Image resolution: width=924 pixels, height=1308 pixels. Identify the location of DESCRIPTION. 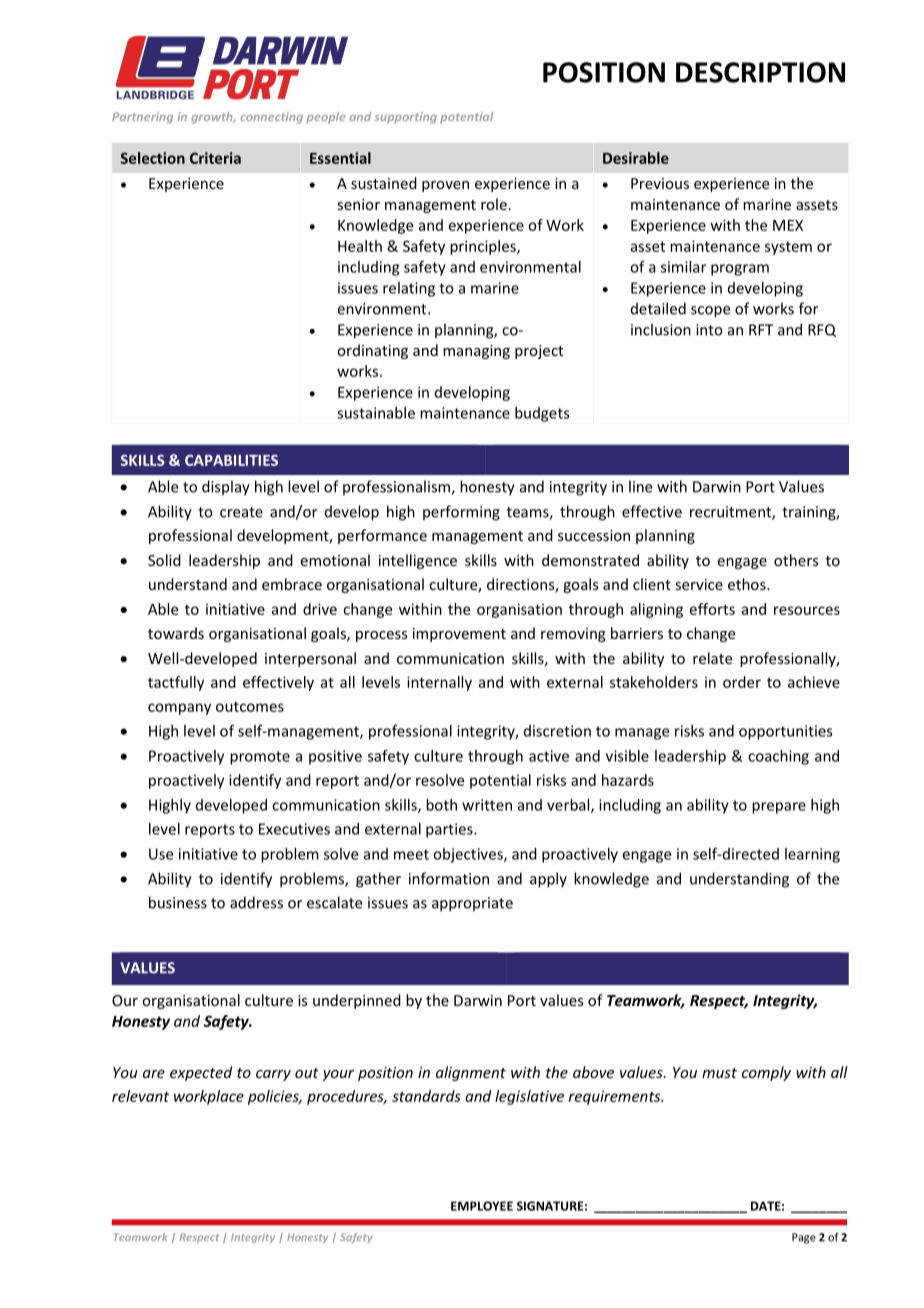
(760, 72).
